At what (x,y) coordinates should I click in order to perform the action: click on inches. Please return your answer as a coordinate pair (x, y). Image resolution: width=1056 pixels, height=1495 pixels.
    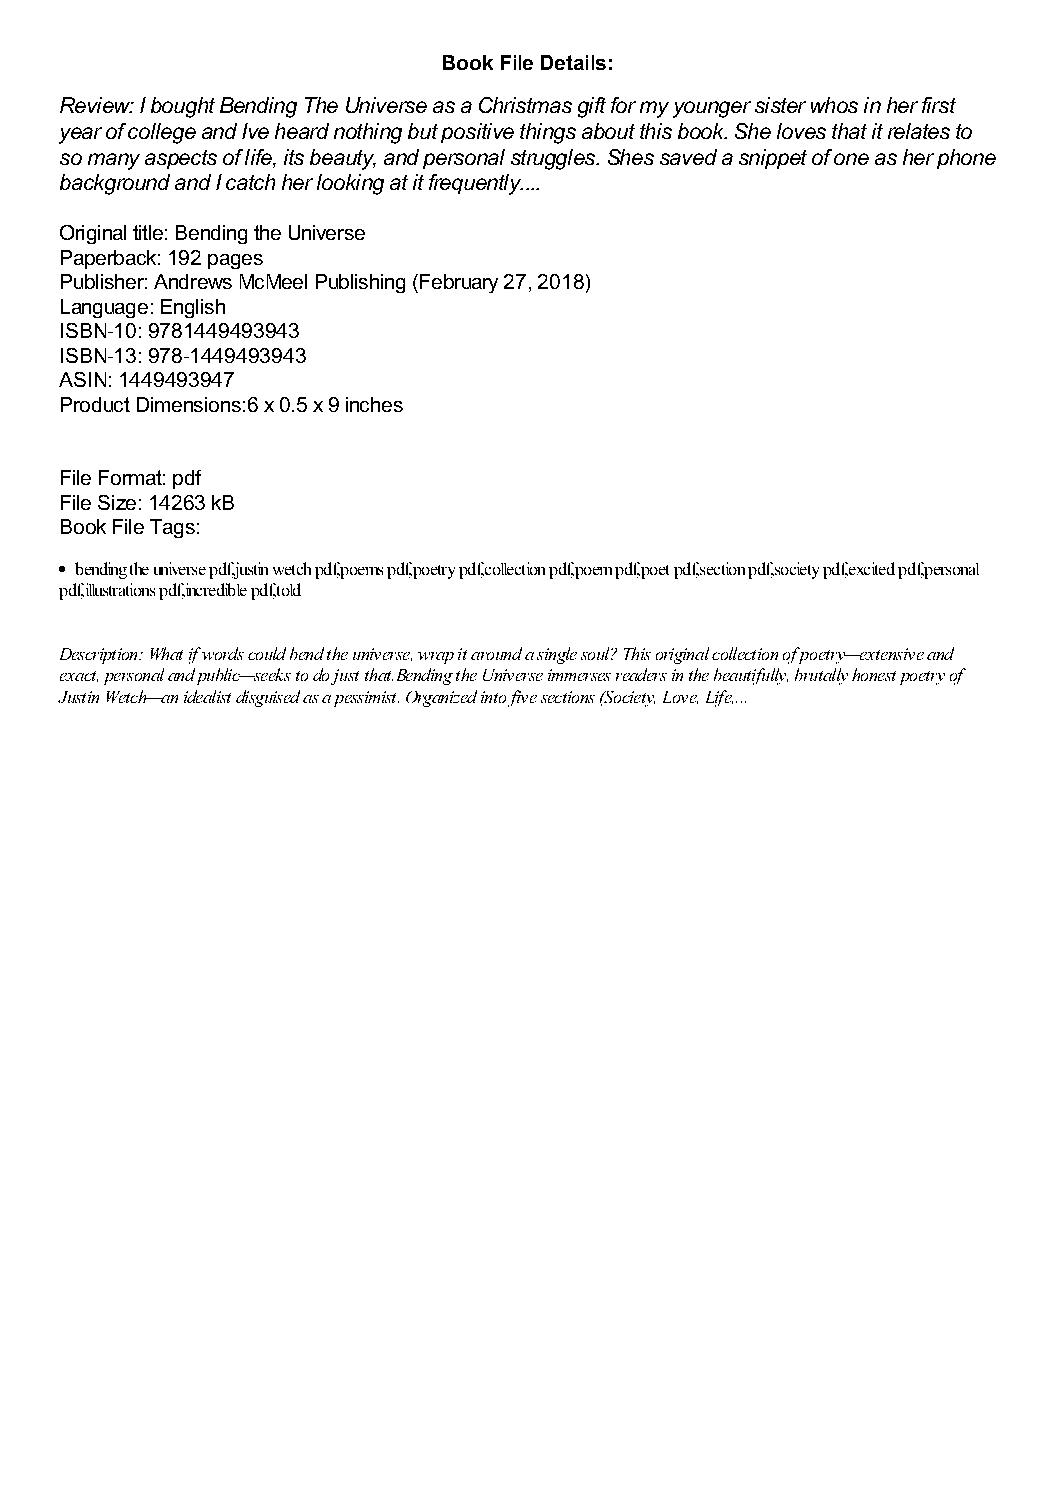
    Looking at the image, I should click on (374, 404).
